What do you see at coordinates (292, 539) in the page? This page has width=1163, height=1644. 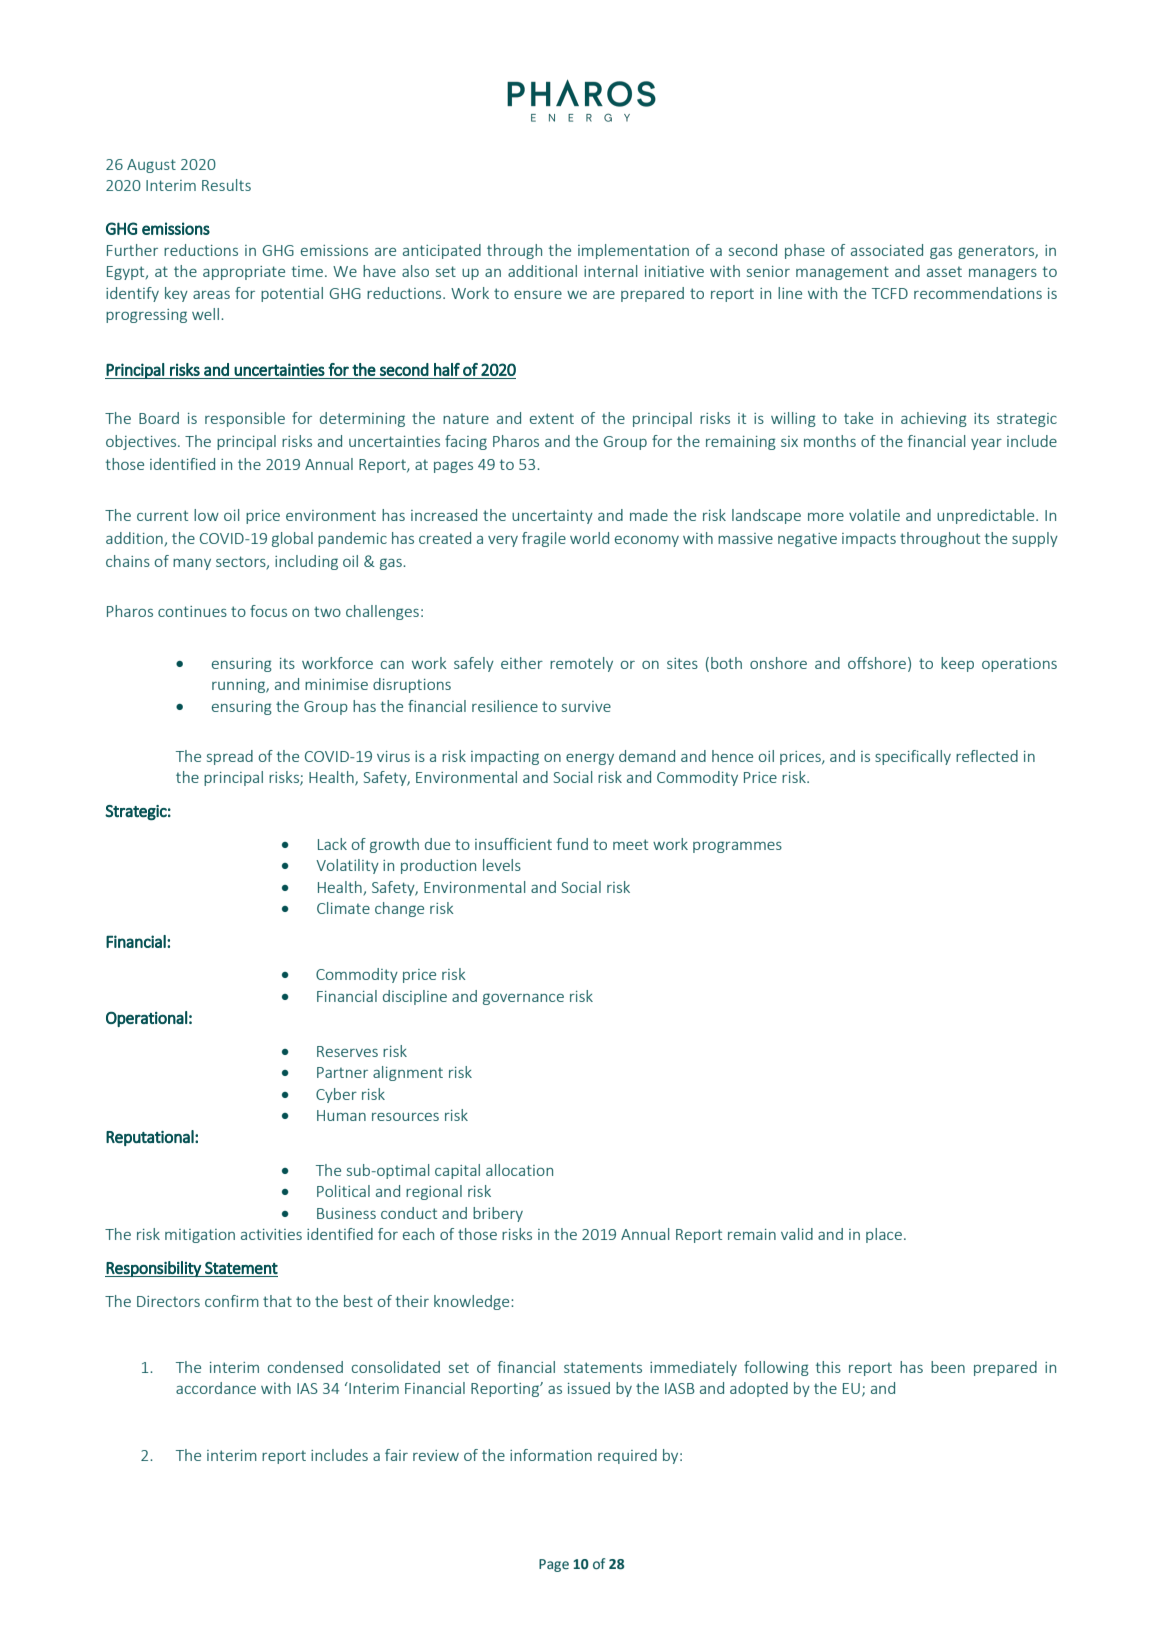 I see `global` at bounding box center [292, 539].
